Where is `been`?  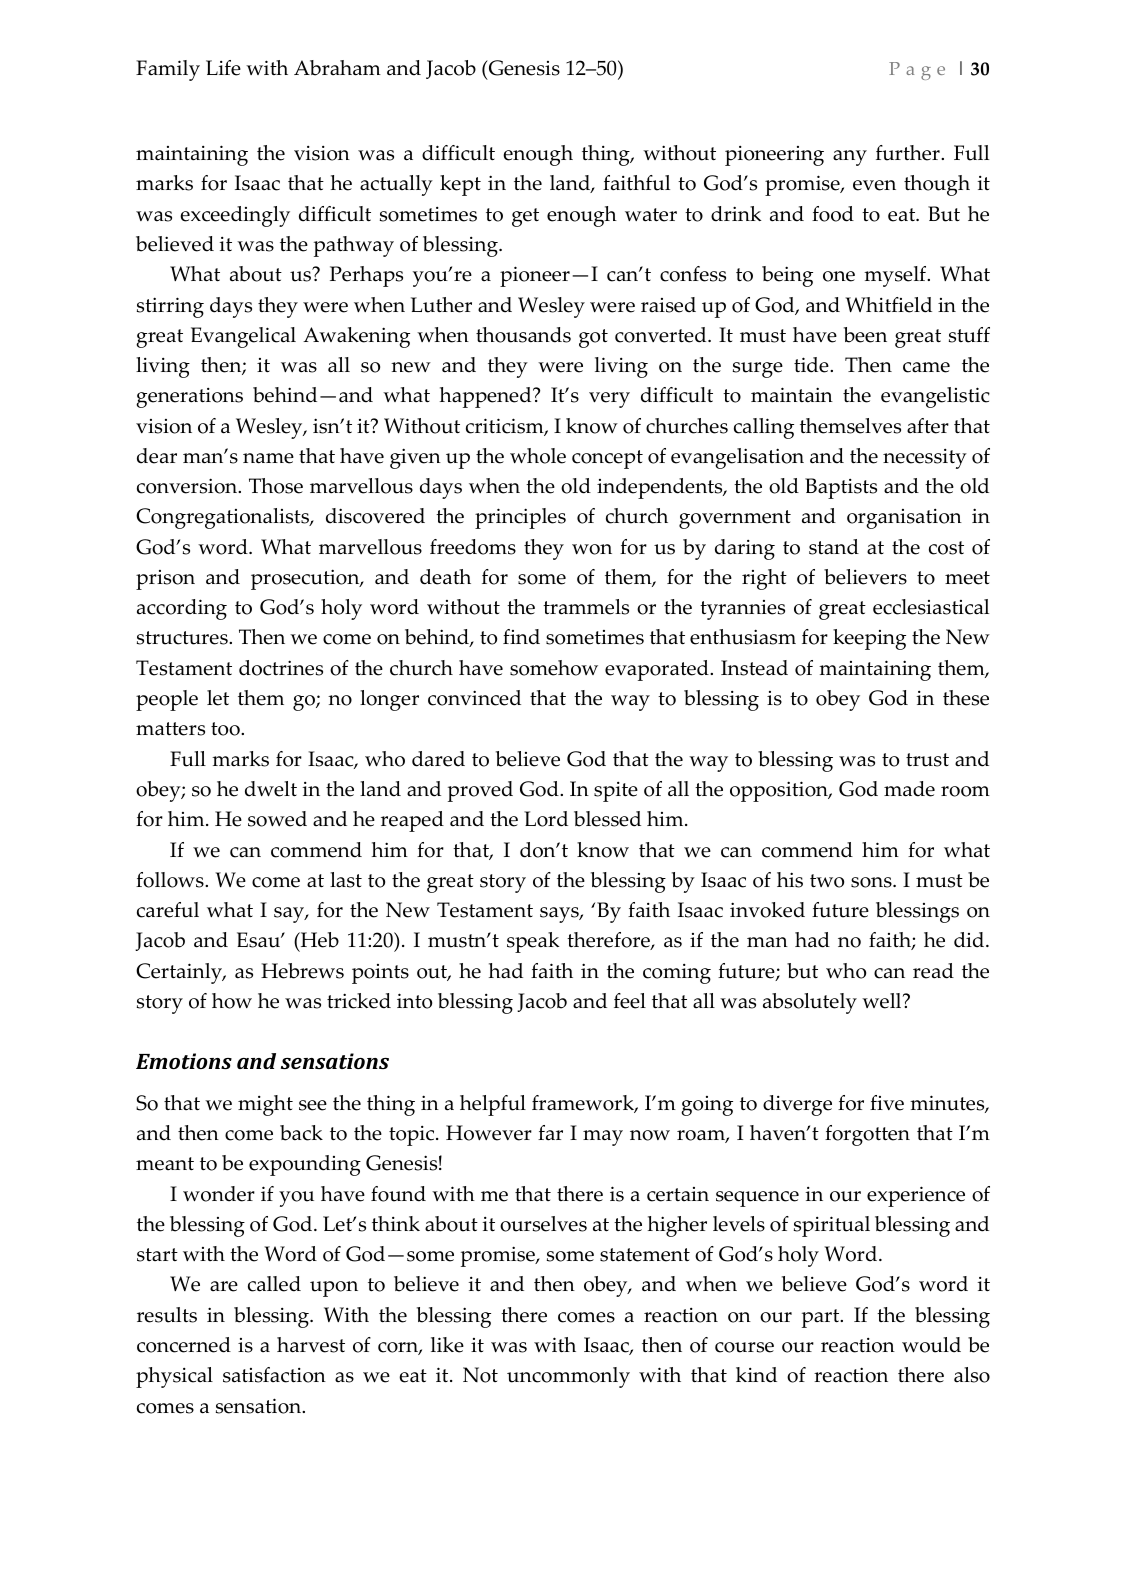
been is located at coordinates (865, 335).
